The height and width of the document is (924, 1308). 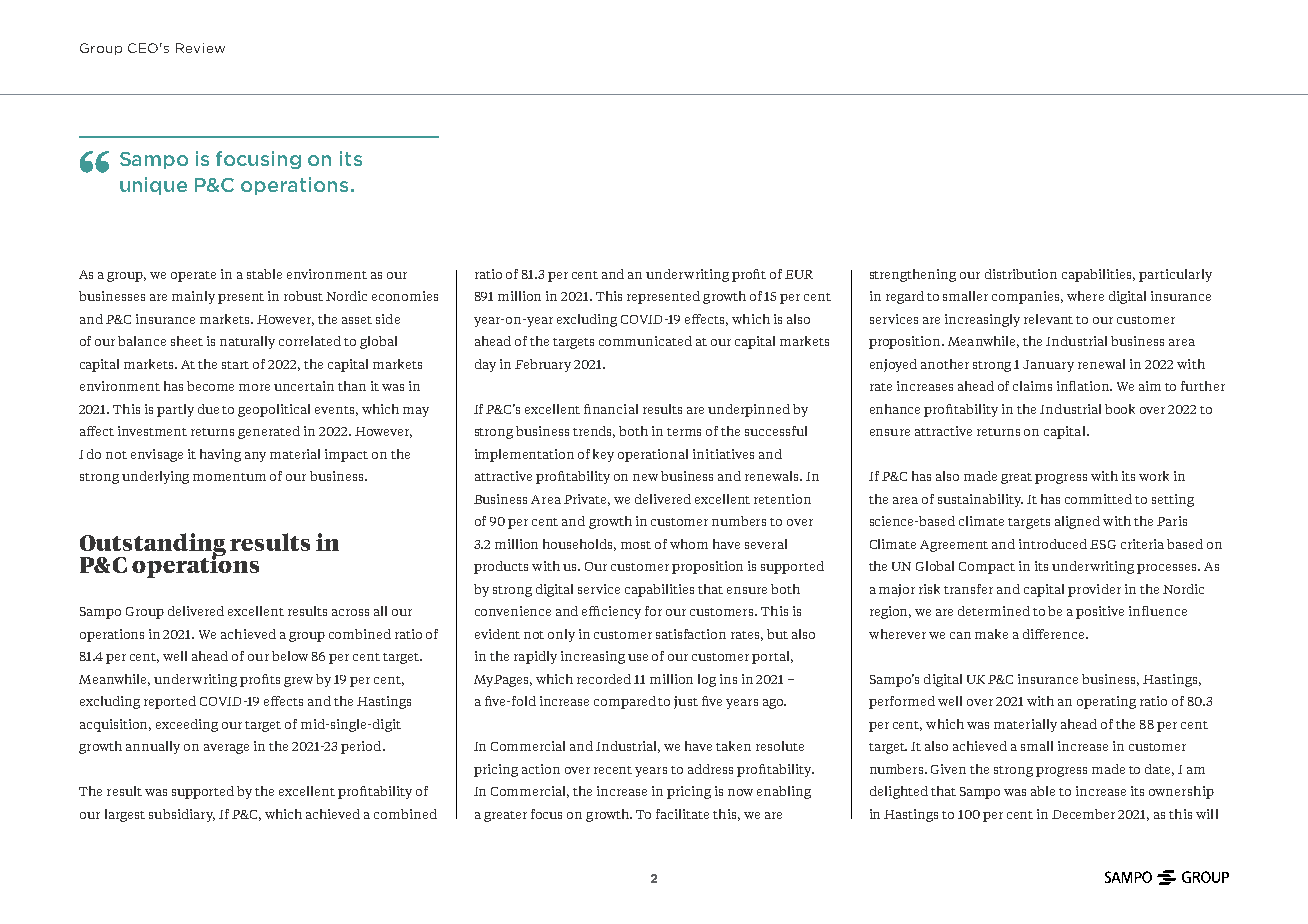 What do you see at coordinates (208, 409) in the document?
I see `due` at bounding box center [208, 409].
